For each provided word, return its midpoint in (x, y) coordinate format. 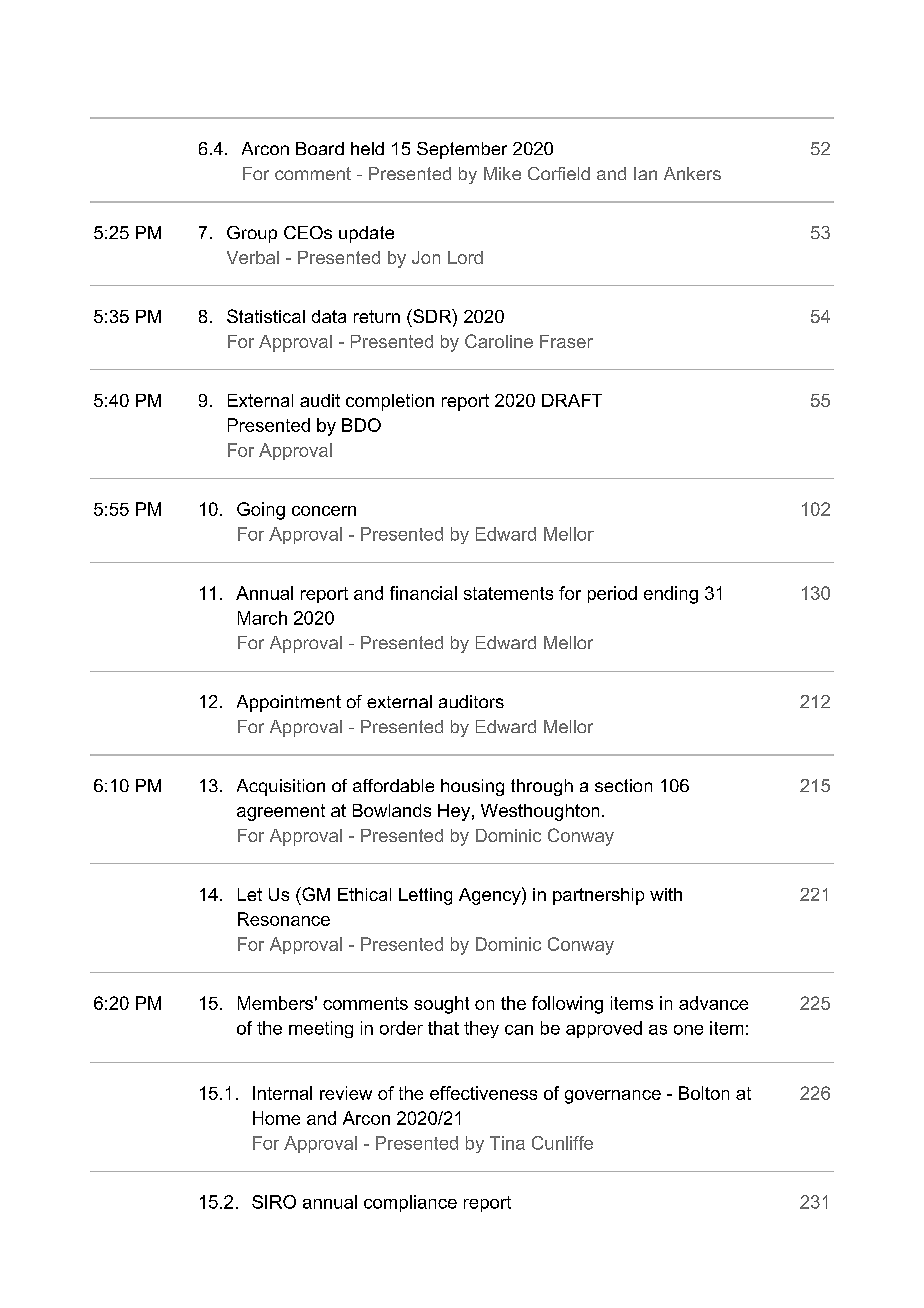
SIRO (274, 1202)
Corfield (559, 173)
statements (508, 593)
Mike (502, 173)
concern (324, 511)
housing (472, 787)
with (666, 894)
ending (671, 595)
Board (320, 148)
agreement (281, 812)
